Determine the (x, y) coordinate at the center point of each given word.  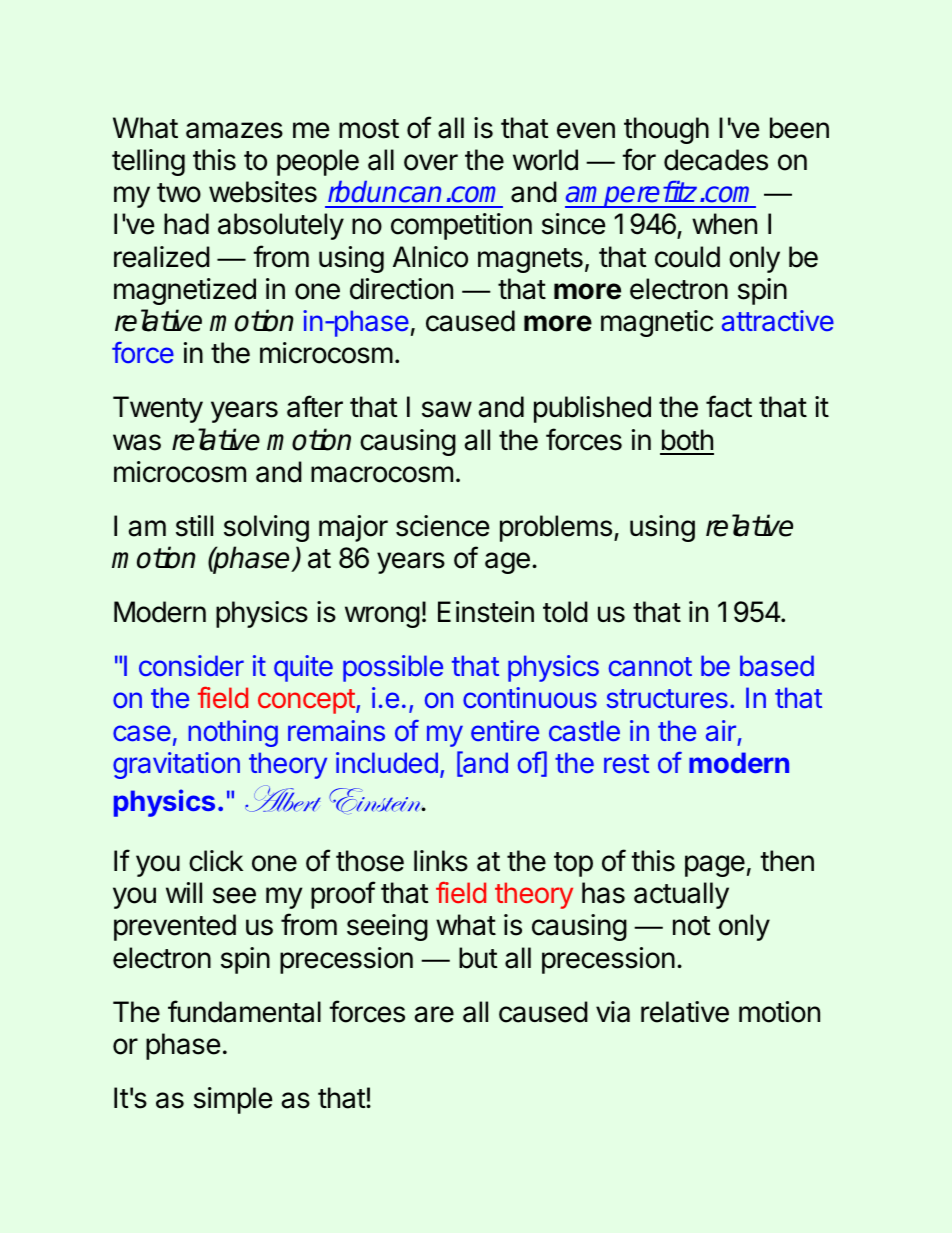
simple (233, 1100)
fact (729, 406)
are (434, 1014)
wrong (382, 617)
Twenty (158, 409)
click (216, 861)
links (441, 861)
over (431, 162)
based (777, 665)
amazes (234, 130)
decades (716, 160)
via (613, 1012)
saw (447, 409)
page (715, 866)
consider (191, 665)
